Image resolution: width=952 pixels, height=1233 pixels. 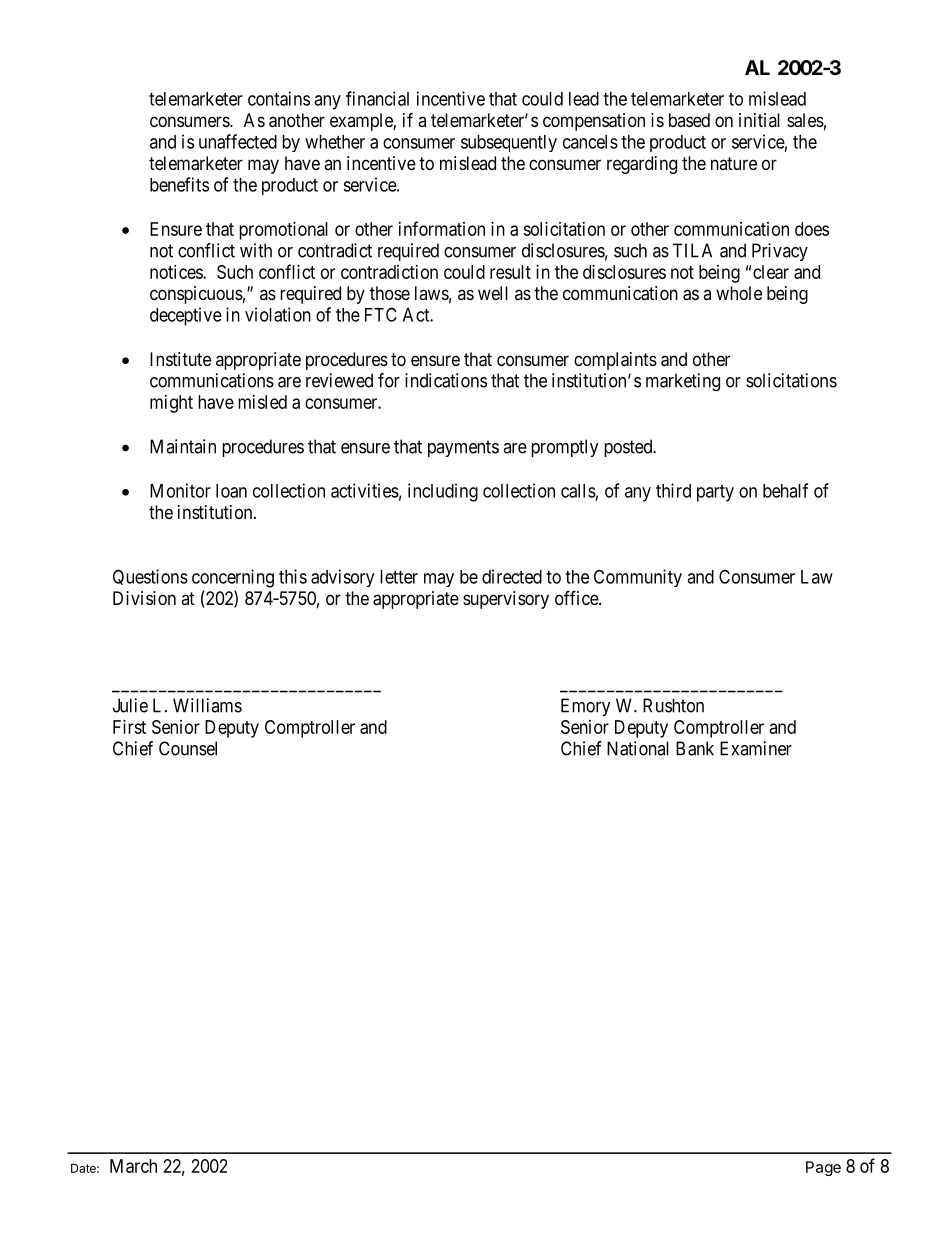 What do you see at coordinates (233, 578) in the image?
I see `concerning` at bounding box center [233, 578].
